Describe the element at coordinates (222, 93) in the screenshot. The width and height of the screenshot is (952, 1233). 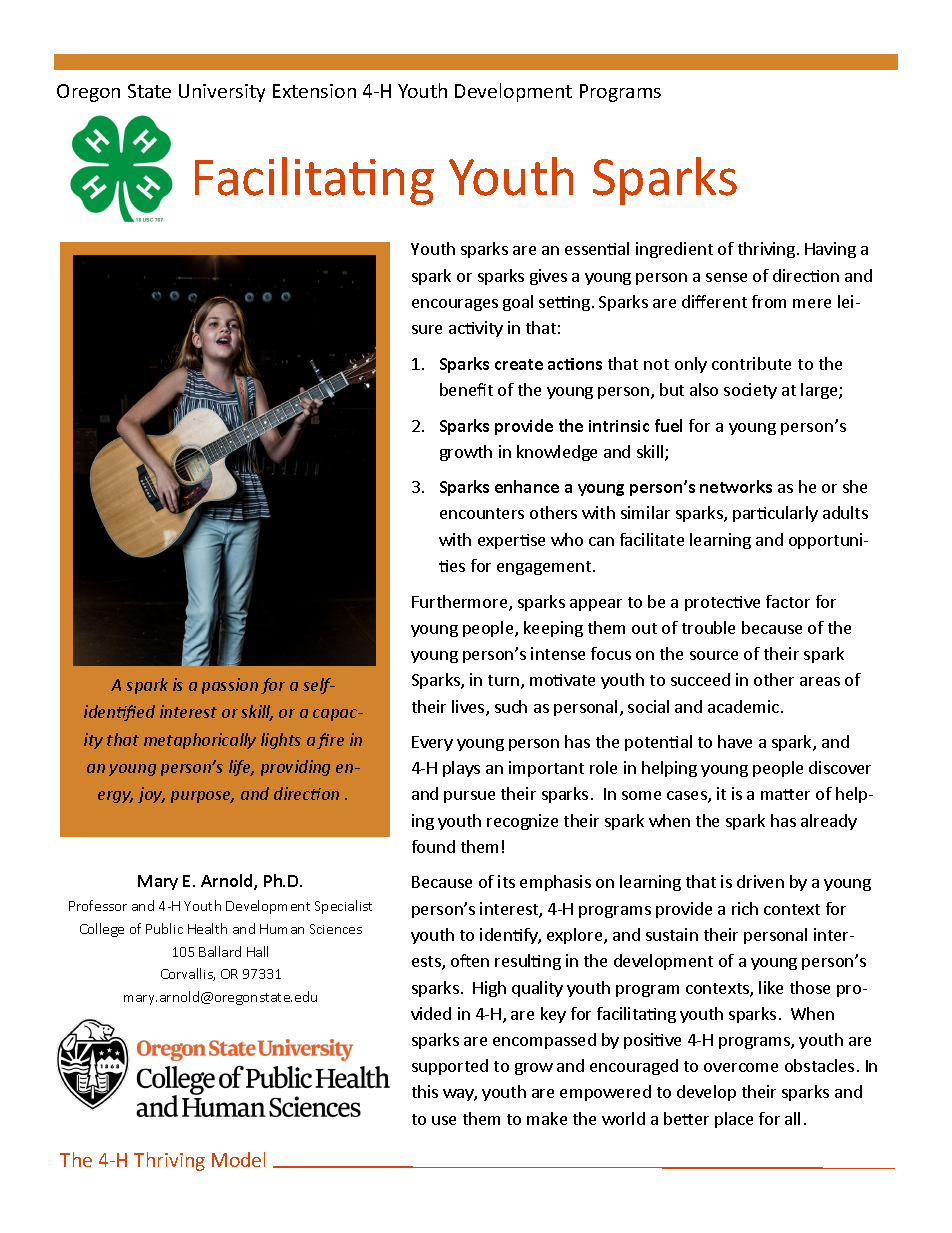
I see `University` at that location.
